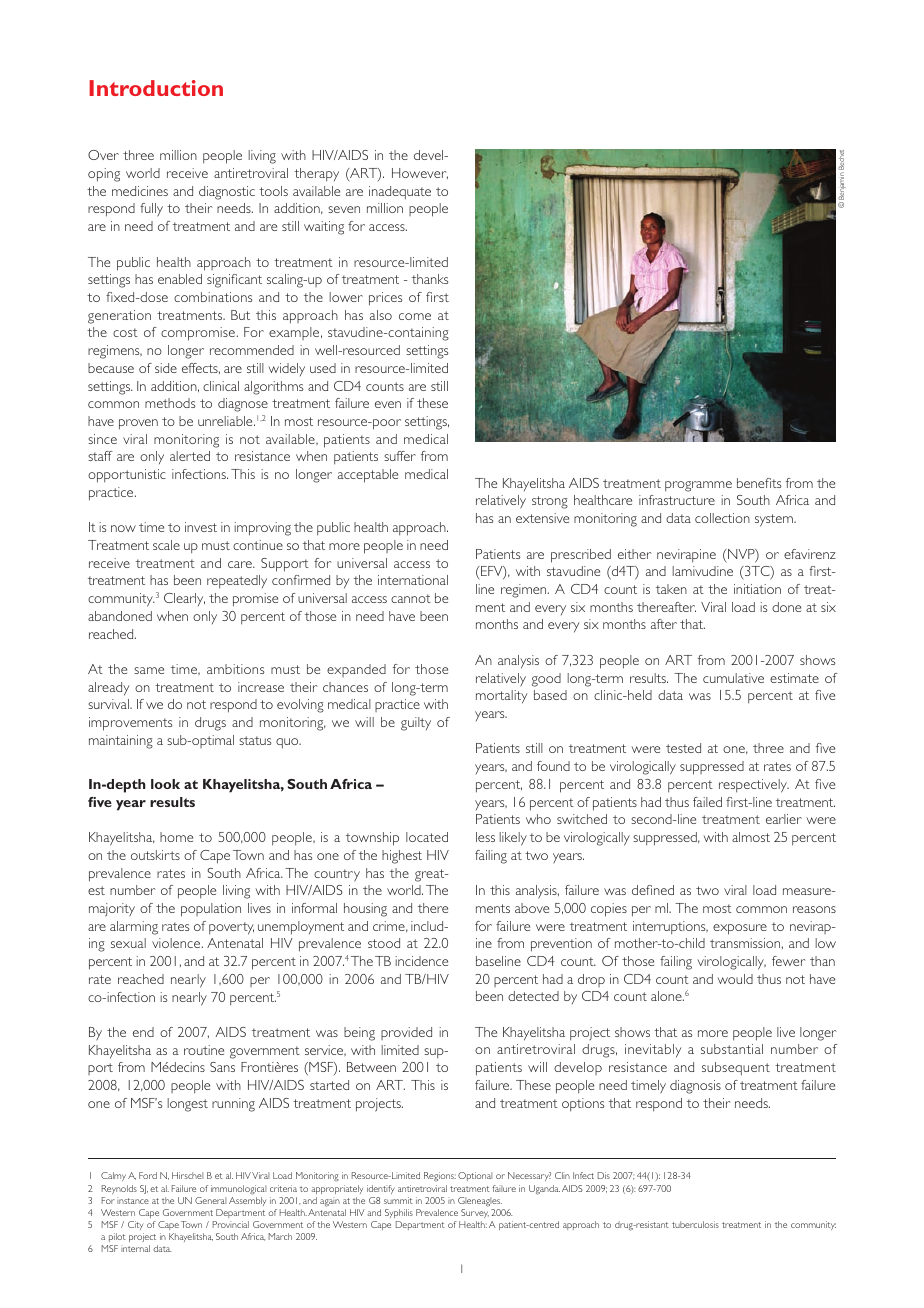 Image resolution: width=924 pixels, height=1308 pixels. I want to click on same, so click(149, 670).
